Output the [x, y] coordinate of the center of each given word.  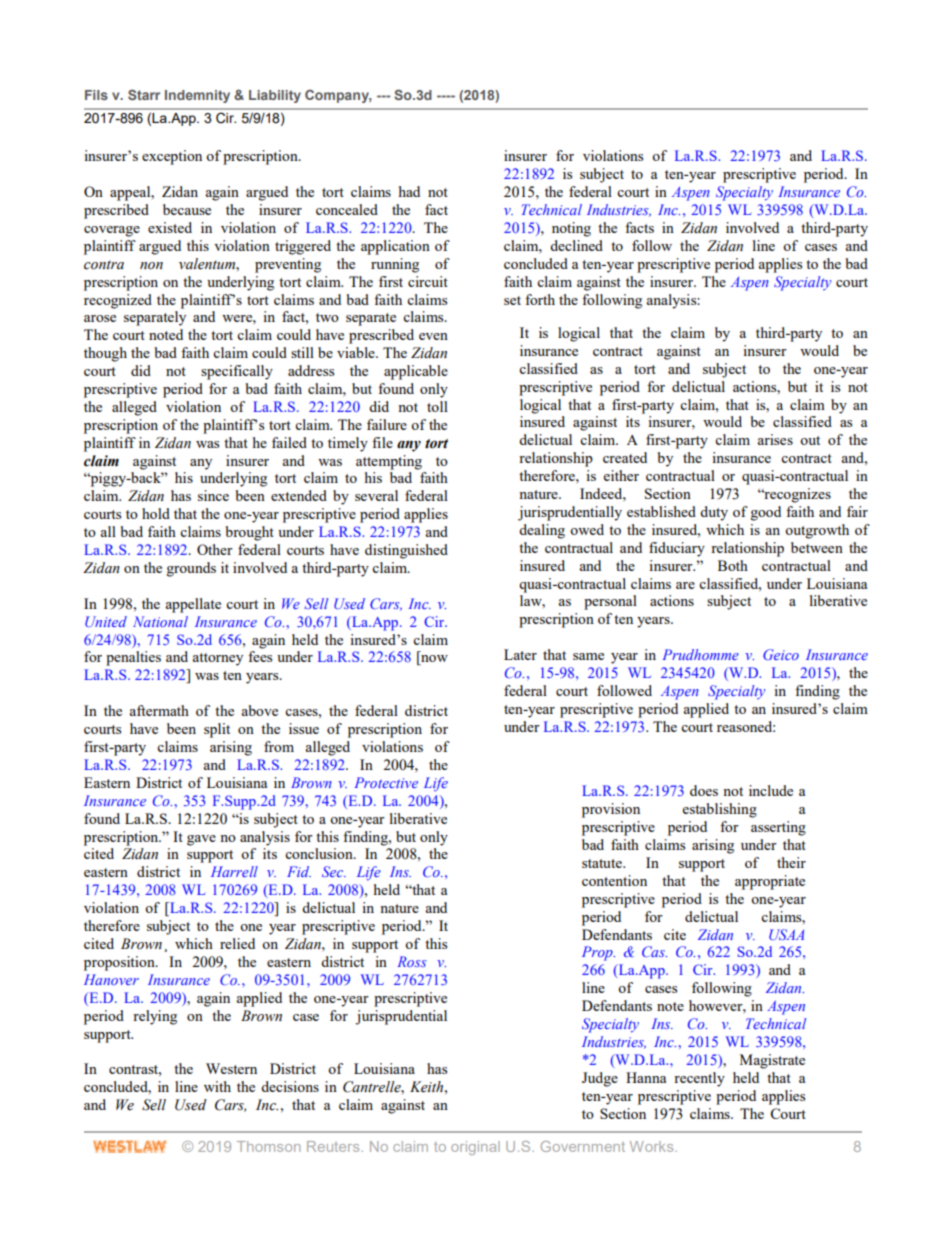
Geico [781, 654]
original [475, 1148]
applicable [416, 372]
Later [520, 654]
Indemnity [197, 96]
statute [603, 863]
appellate [193, 605]
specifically [237, 372]
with [217, 1086]
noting [571, 229]
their [791, 862]
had [409, 191]
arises [775, 439]
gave [201, 840]
